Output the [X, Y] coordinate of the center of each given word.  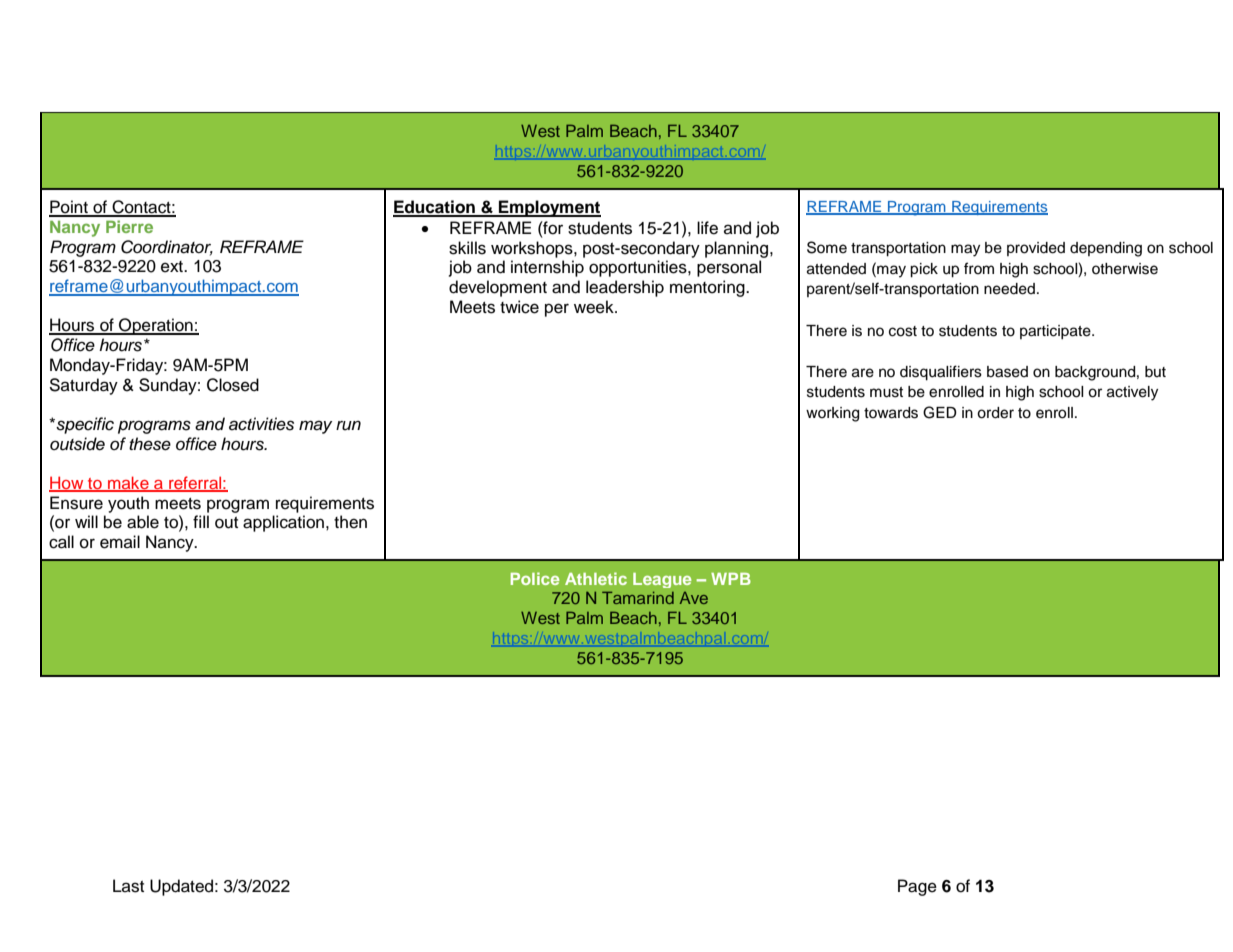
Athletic [596, 578]
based [1007, 372]
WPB [731, 579]
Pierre [129, 226]
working [832, 414]
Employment [549, 208]
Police [535, 578]
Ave [694, 598]
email [120, 542]
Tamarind [638, 597]
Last [128, 886]
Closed [233, 385]
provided [1036, 249]
